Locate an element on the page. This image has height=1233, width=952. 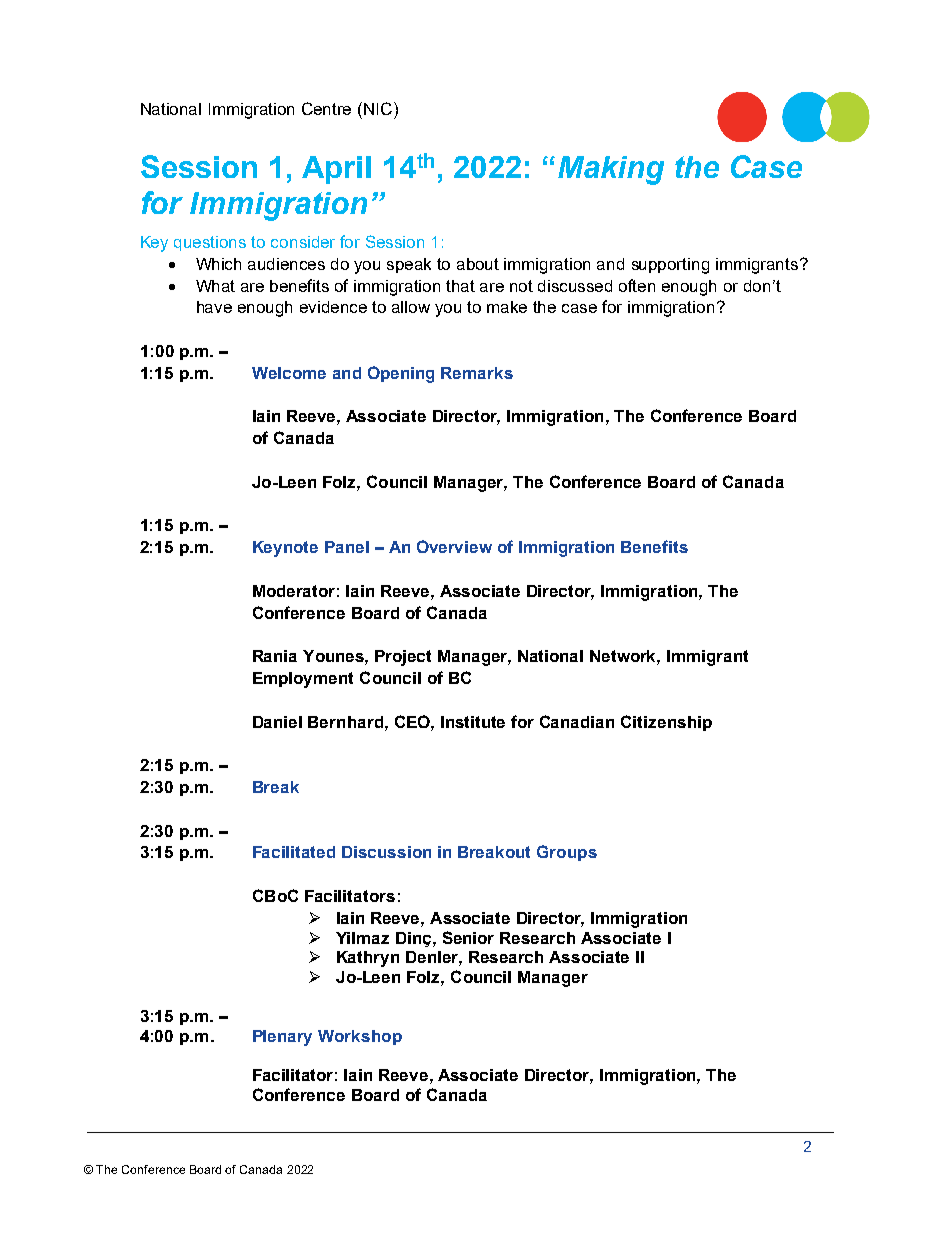
Employment is located at coordinates (303, 680).
